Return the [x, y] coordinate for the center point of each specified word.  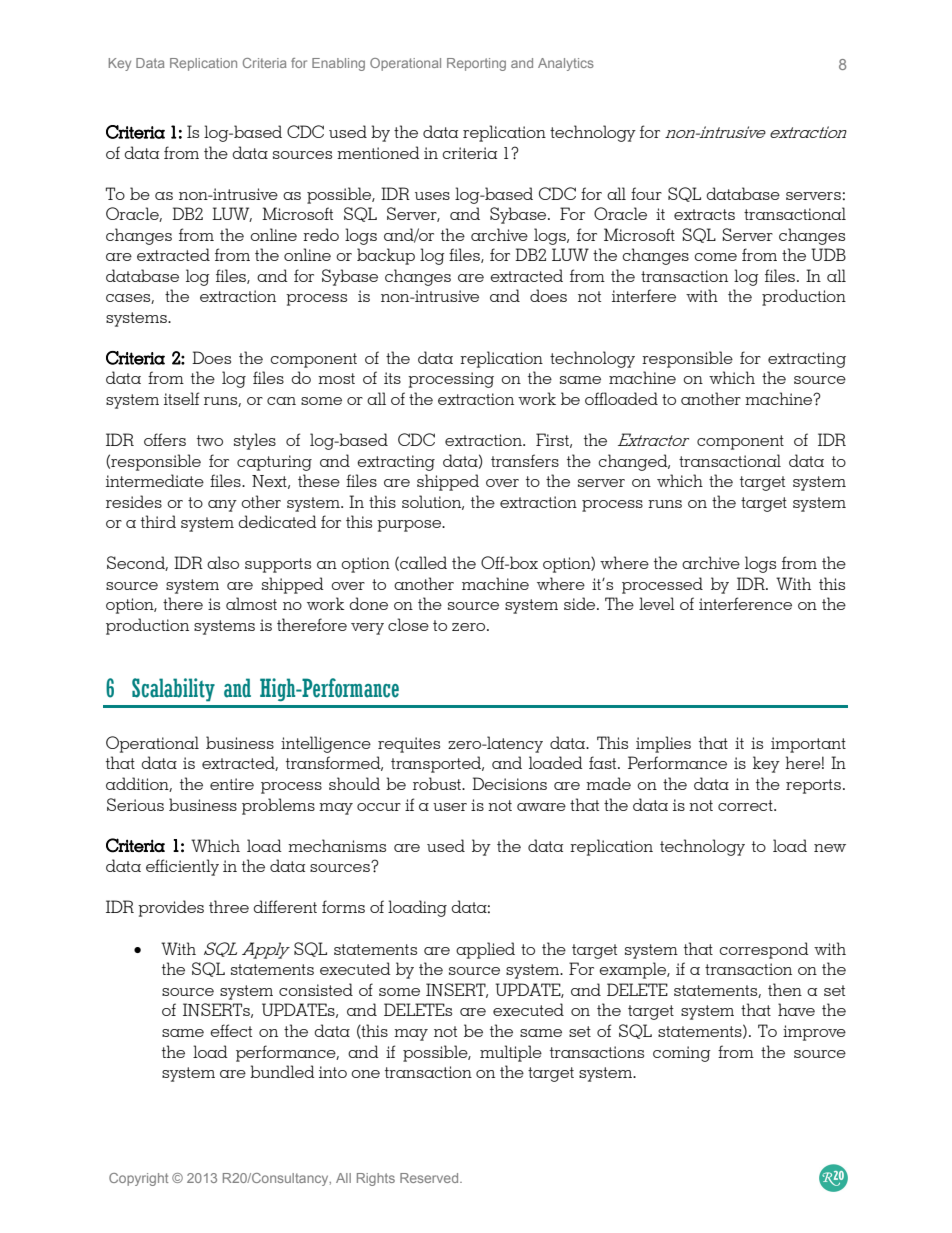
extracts [704, 214]
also [223, 562]
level [657, 603]
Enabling [338, 64]
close [408, 624]
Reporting [476, 64]
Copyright [138, 1179]
